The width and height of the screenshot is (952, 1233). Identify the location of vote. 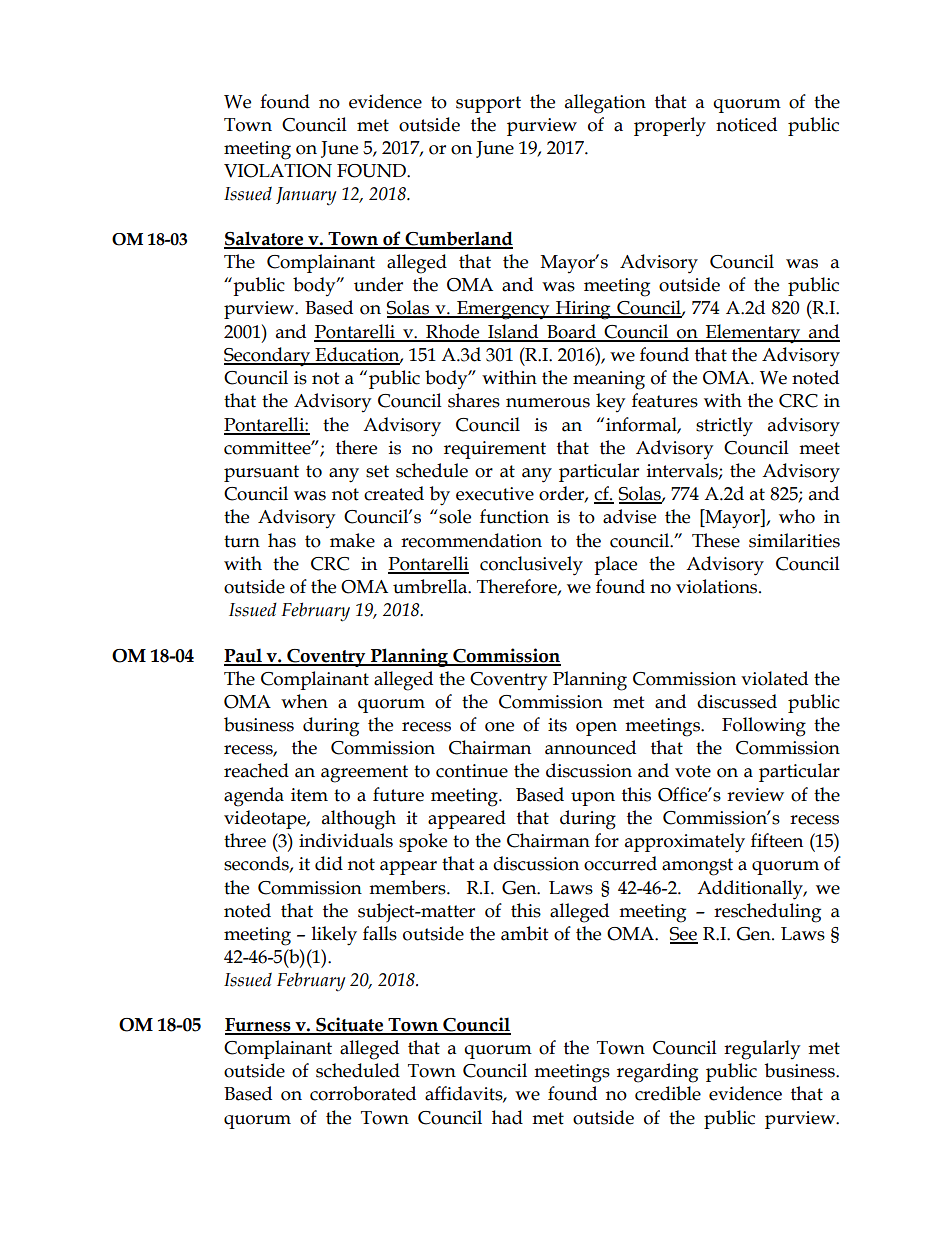
(693, 771).
